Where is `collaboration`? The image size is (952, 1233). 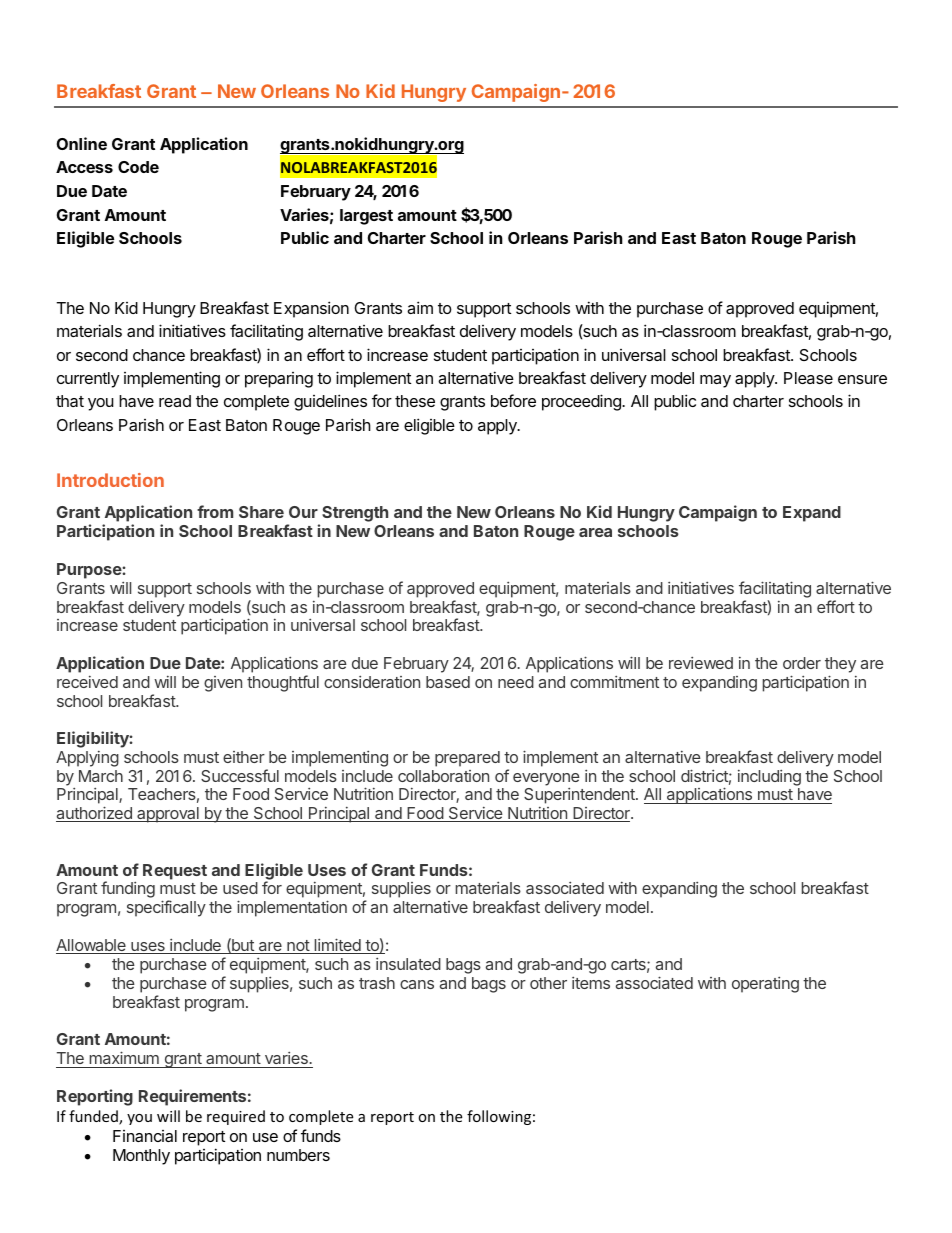 collaboration is located at coordinates (443, 776).
